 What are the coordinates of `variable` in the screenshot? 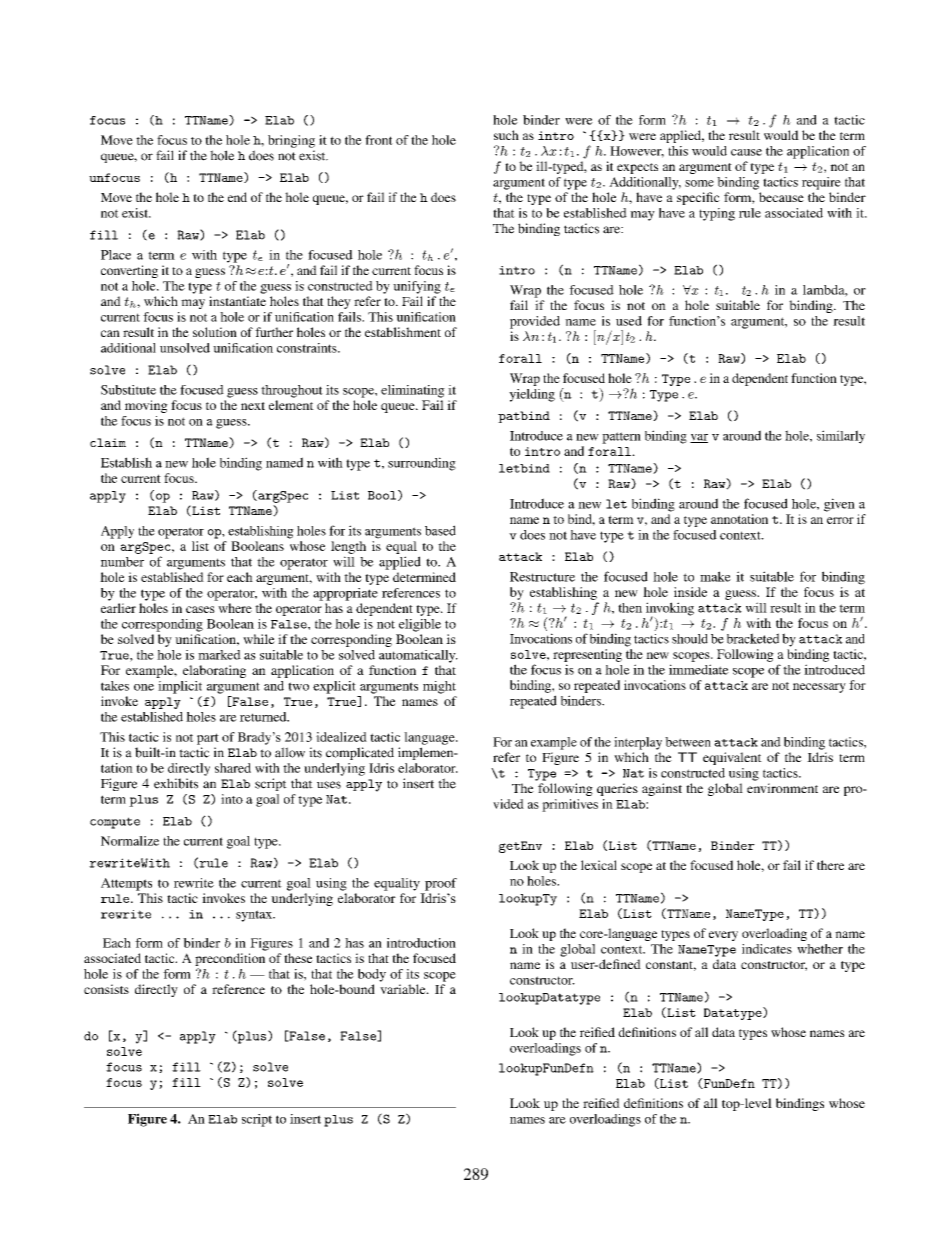 It's located at (404, 989).
